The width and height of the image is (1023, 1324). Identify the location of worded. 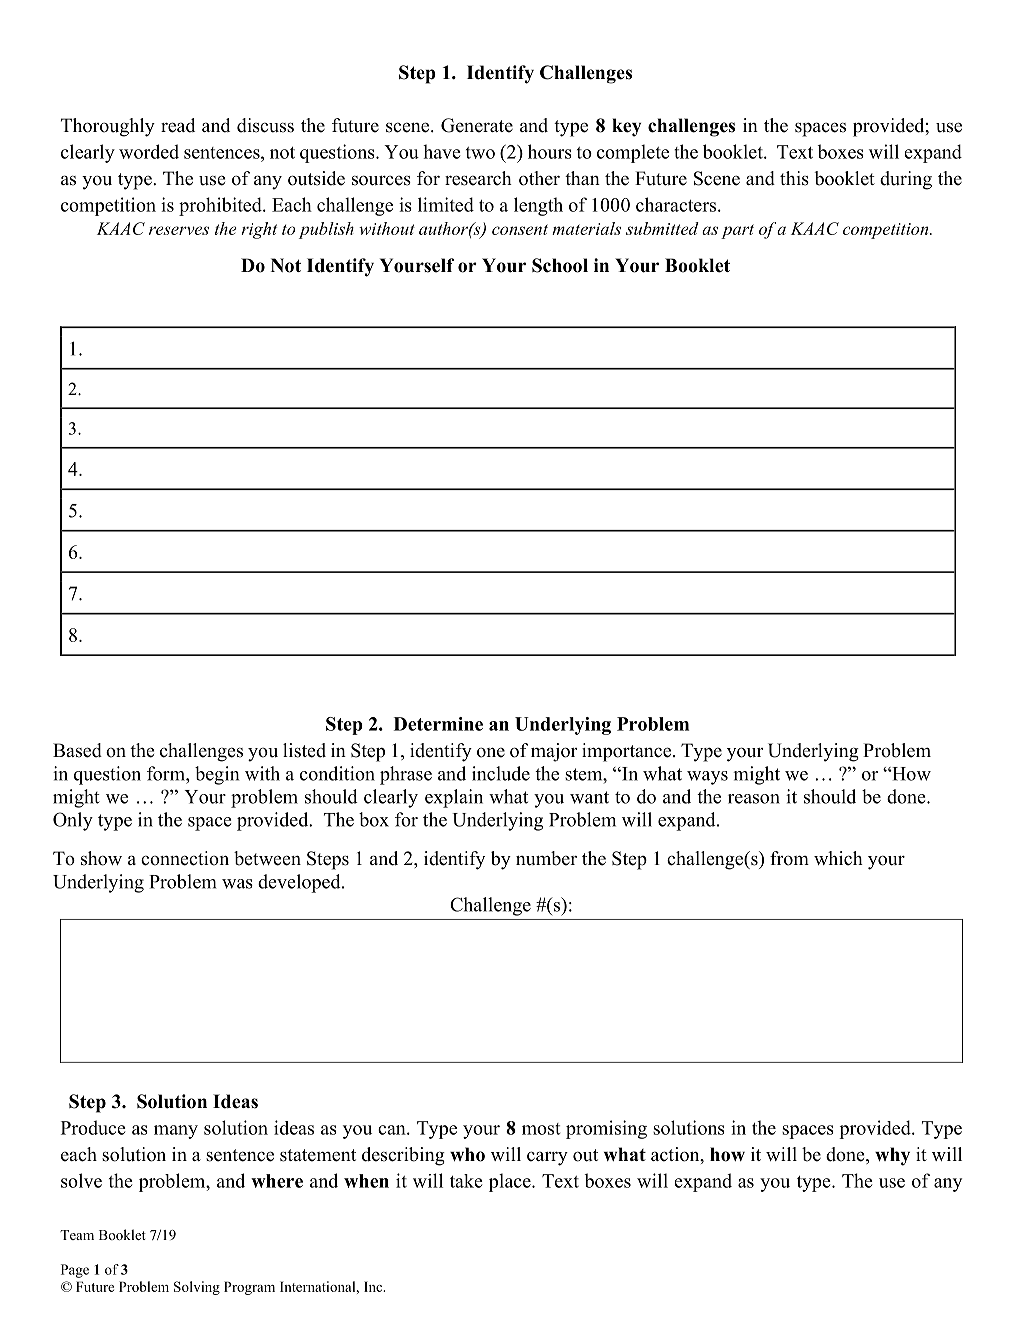
(149, 151).
